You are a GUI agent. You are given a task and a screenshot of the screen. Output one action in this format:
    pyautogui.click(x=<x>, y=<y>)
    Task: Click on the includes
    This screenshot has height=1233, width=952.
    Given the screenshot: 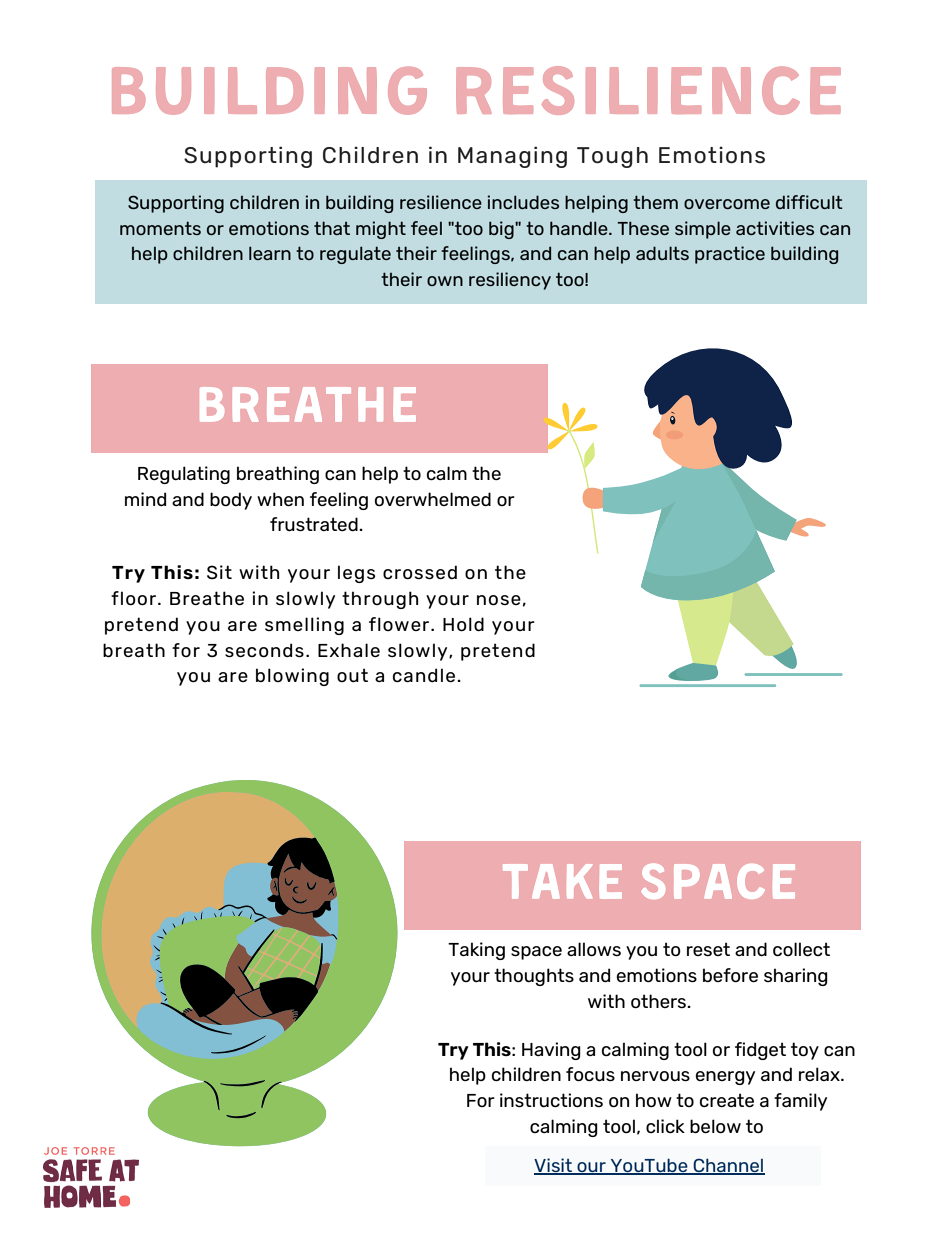 What is the action you would take?
    pyautogui.click(x=523, y=202)
